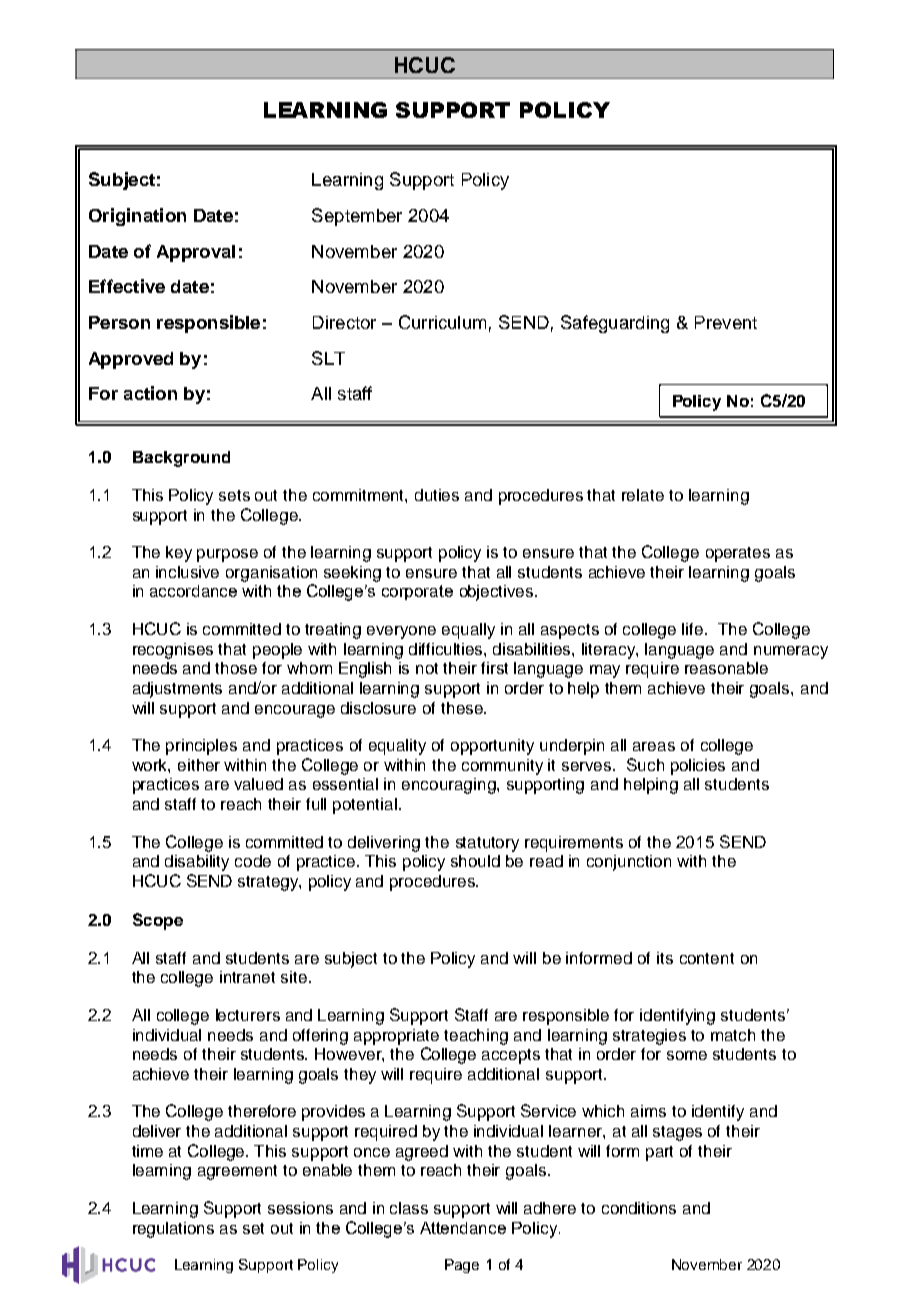  Describe the element at coordinates (173, 1230) in the image. I see `regulations` at that location.
